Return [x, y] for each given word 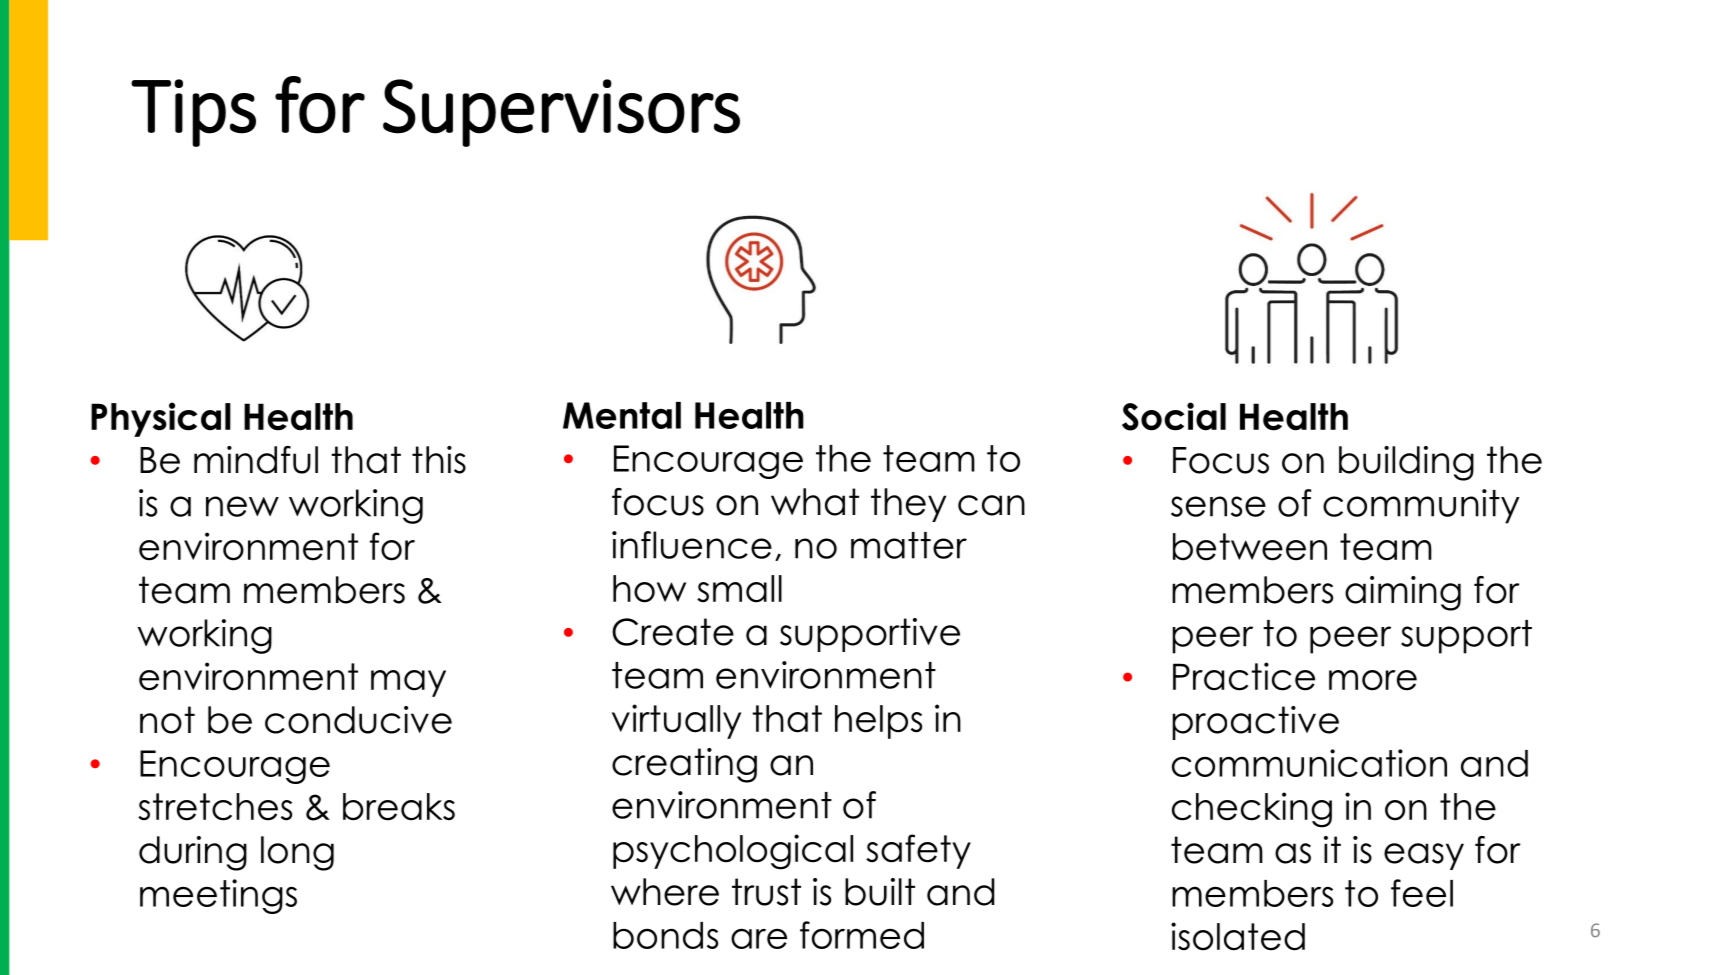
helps [878, 722]
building [1406, 463]
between [1250, 547]
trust [766, 892]
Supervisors [561, 113]
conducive [358, 720]
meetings [218, 896]
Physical [161, 419]
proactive [1255, 723]
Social [1174, 416]
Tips [193, 113]
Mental [622, 415]
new [242, 506]
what [815, 502]
